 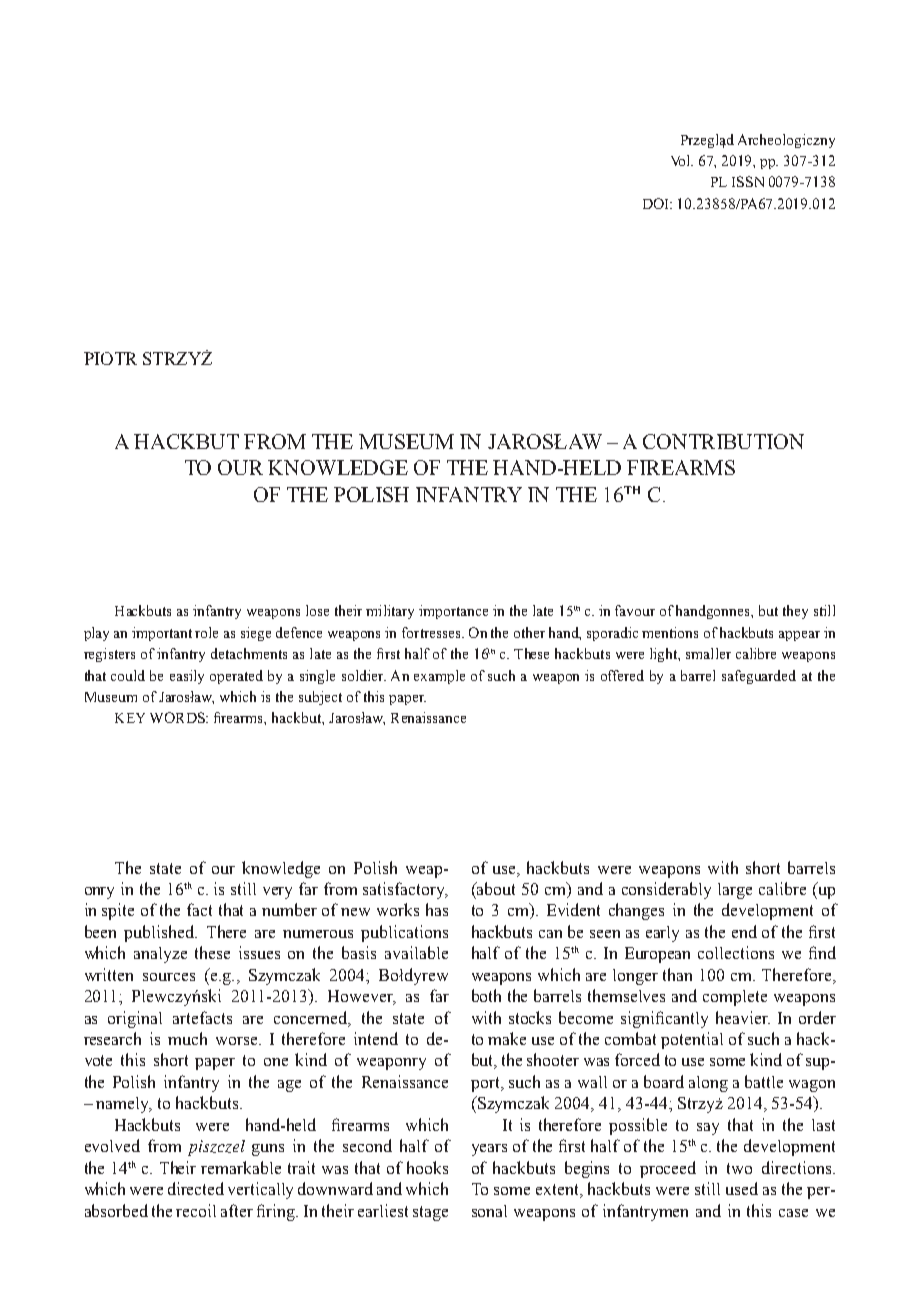 I want to click on Piotr, so click(x=110, y=358).
